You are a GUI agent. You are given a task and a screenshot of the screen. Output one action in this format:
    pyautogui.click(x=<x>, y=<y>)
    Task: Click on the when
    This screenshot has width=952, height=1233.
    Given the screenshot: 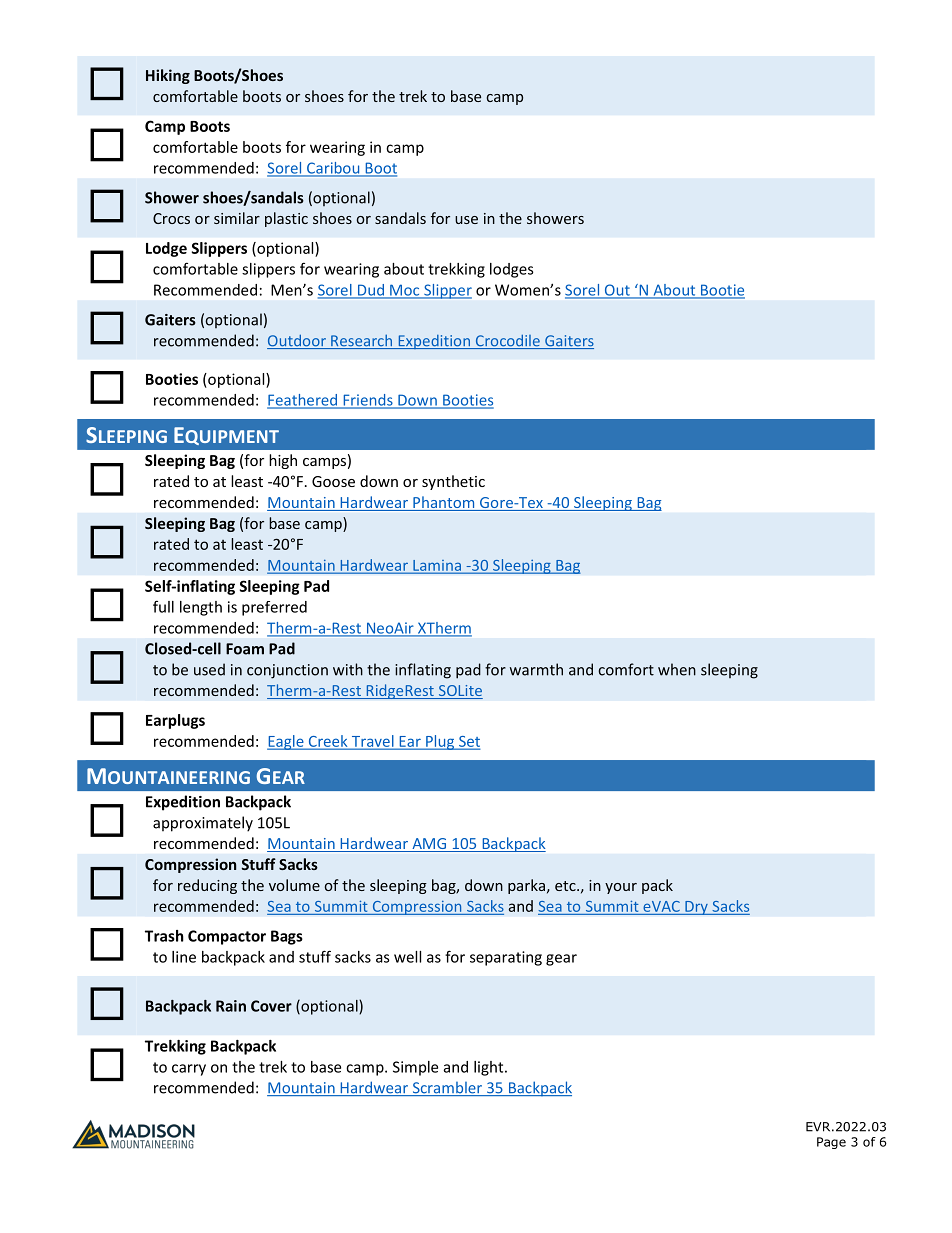 What is the action you would take?
    pyautogui.click(x=677, y=669)
